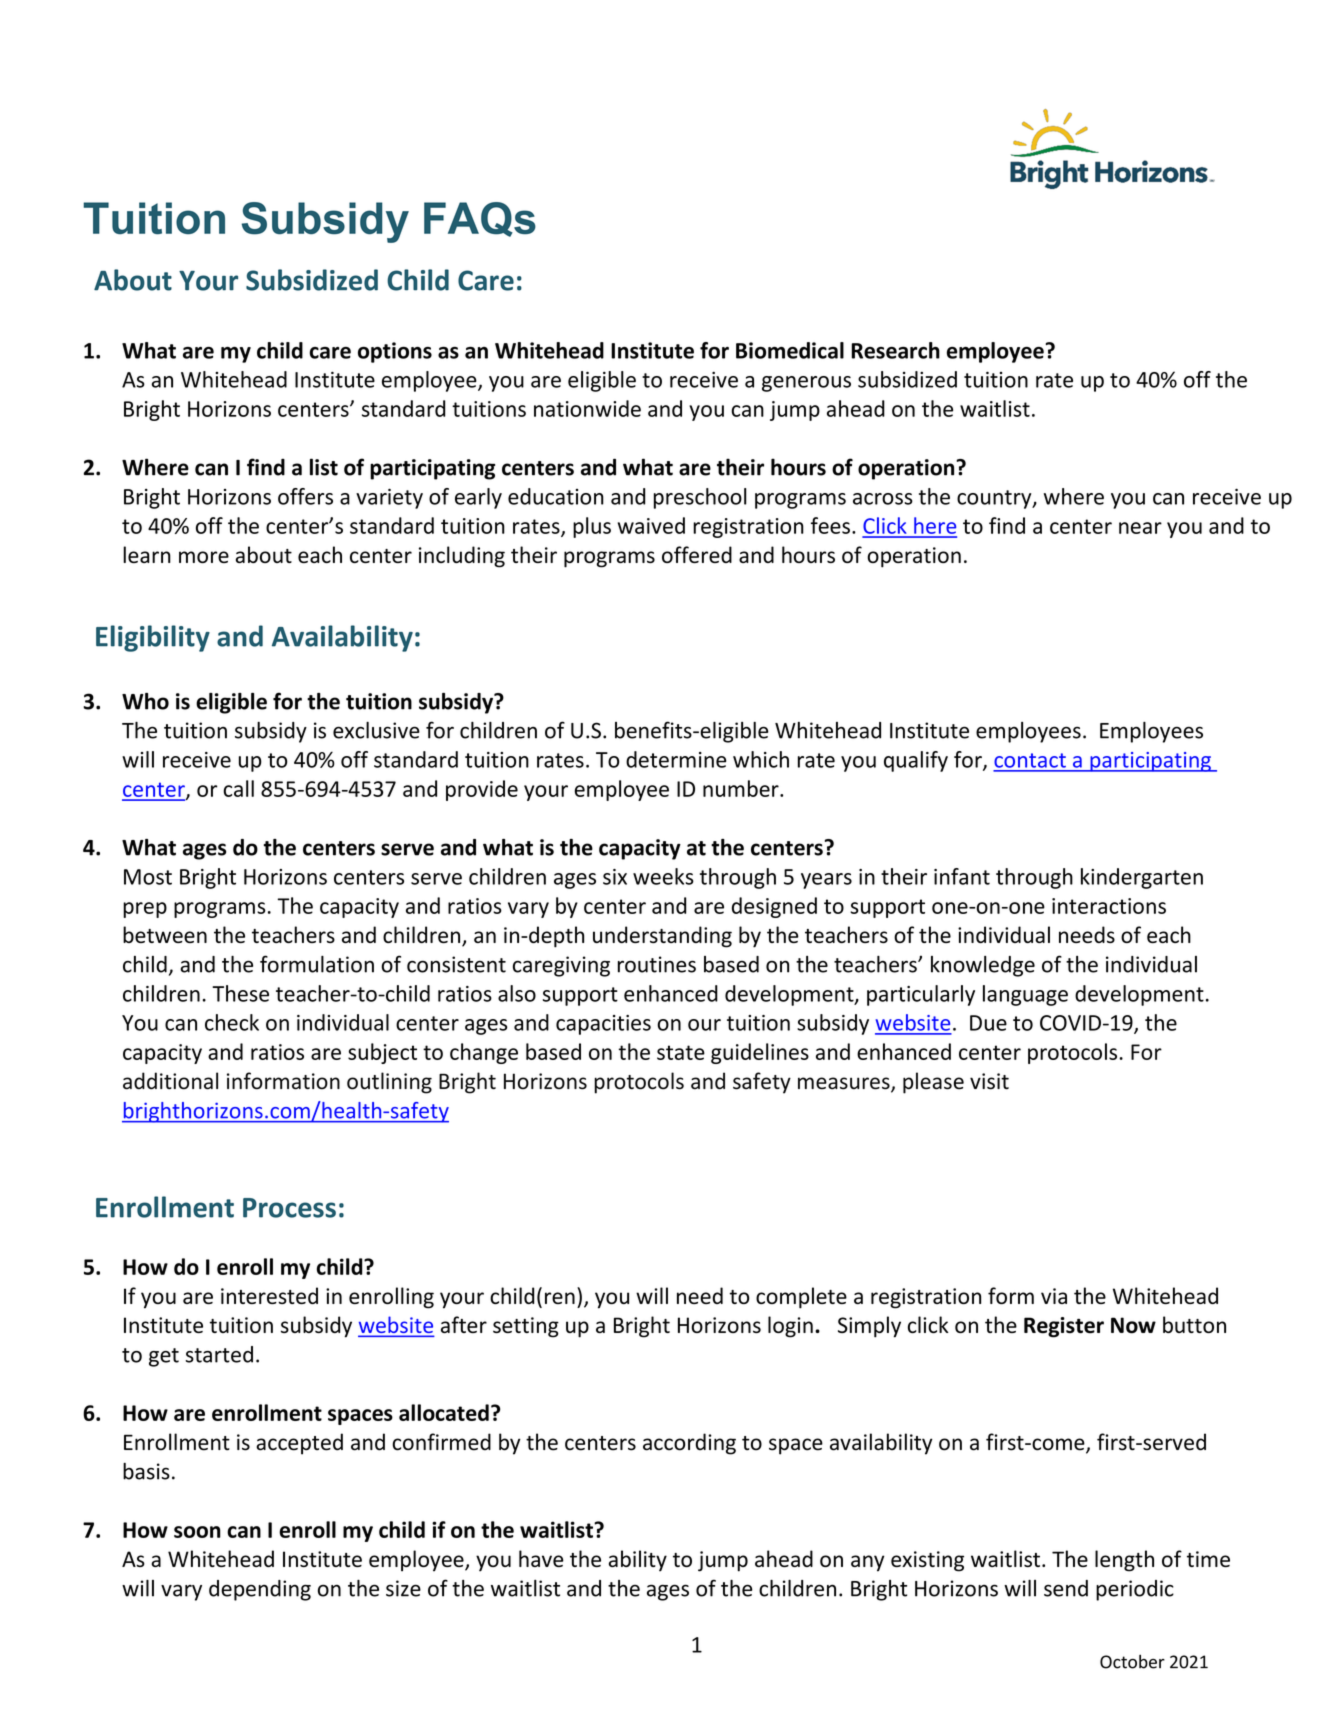  What do you see at coordinates (895, 350) in the page?
I see `Research` at bounding box center [895, 350].
